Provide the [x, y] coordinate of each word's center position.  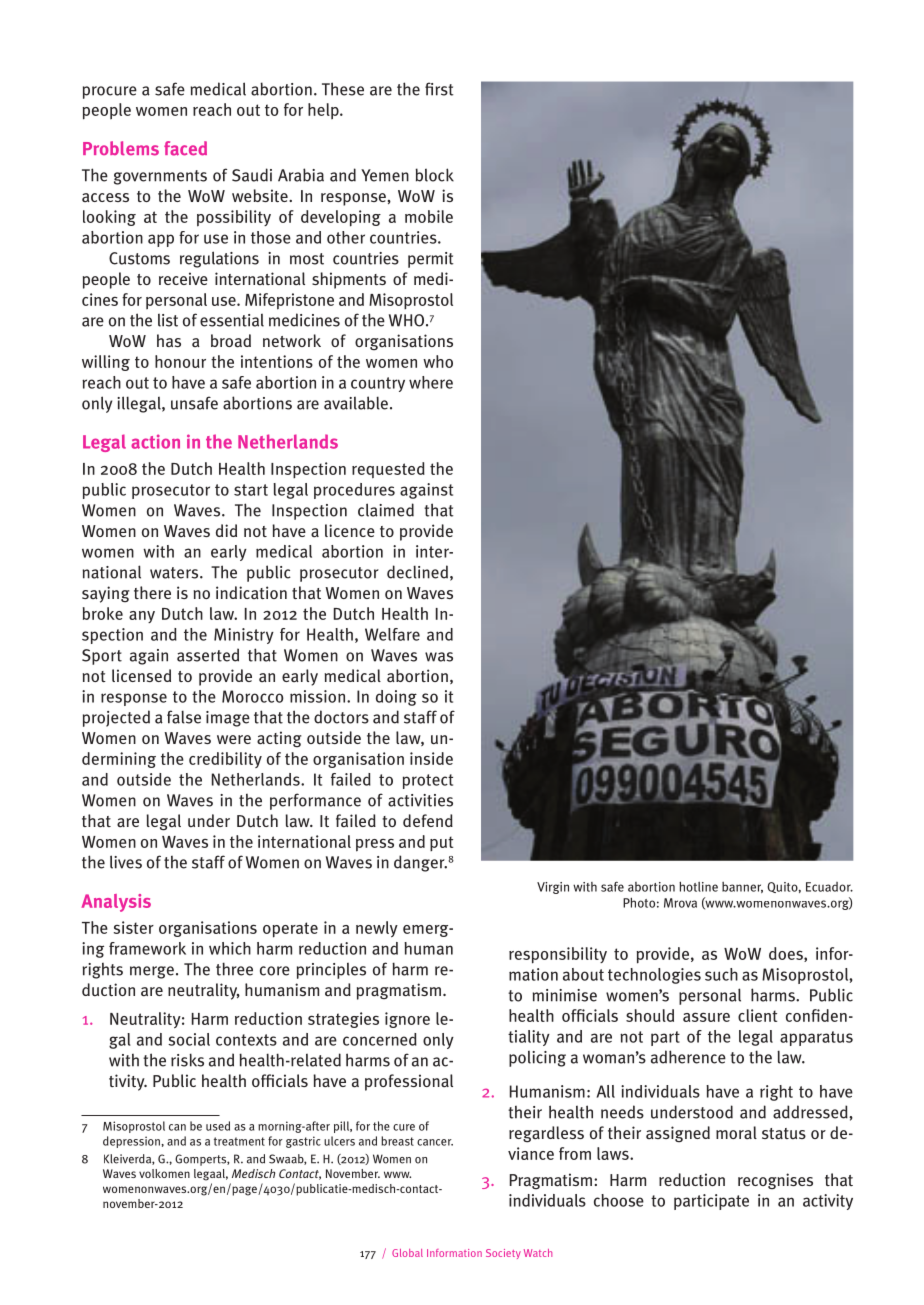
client [757, 1015]
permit [430, 260]
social [189, 1039]
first [439, 89]
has [169, 340]
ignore [407, 1020]
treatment [239, 1141]
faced [185, 148]
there [152, 592]
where [431, 382]
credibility [225, 760]
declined [417, 572]
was [439, 657]
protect [428, 781]
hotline [698, 886]
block [434, 175]
